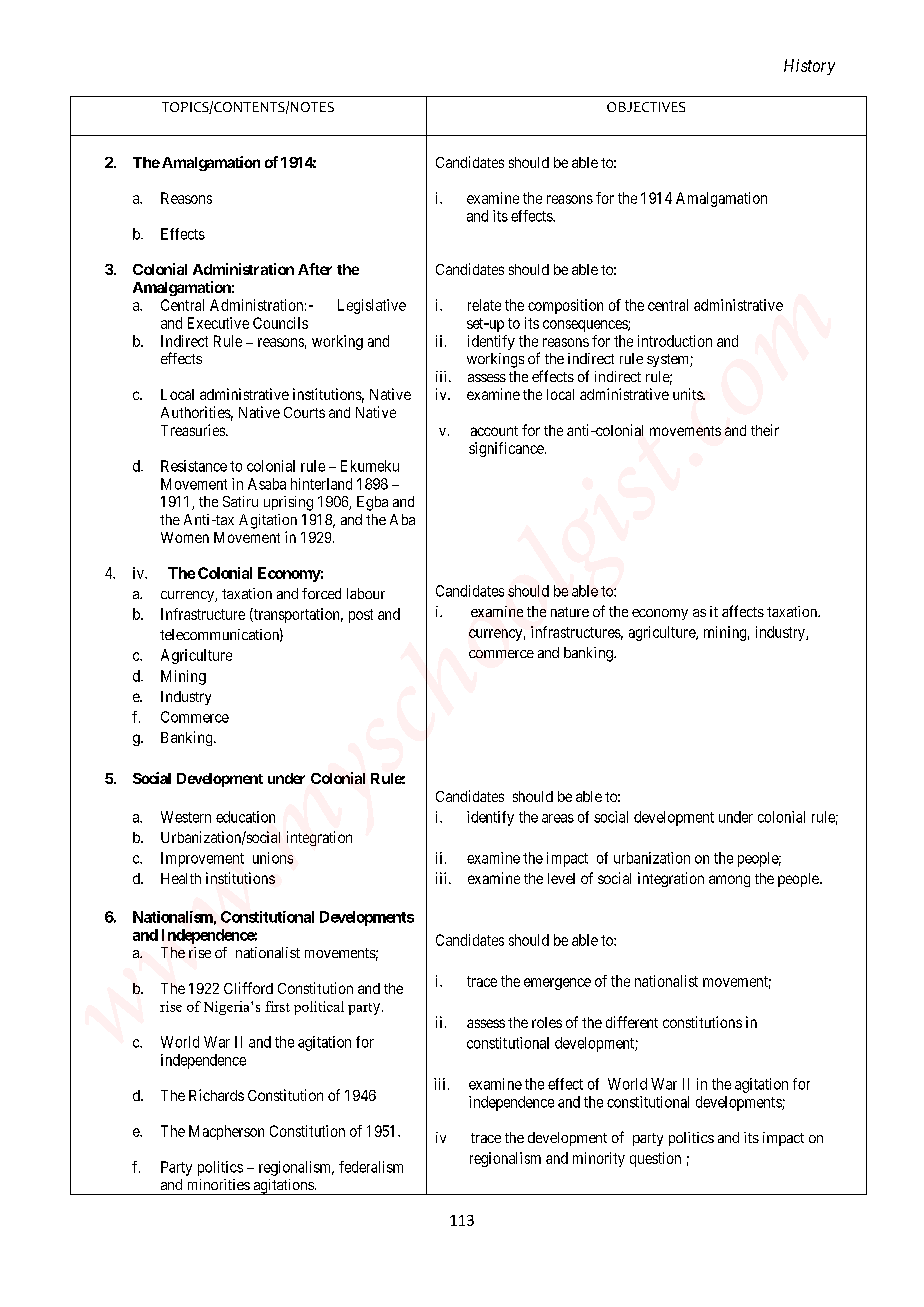  Describe the element at coordinates (809, 67) in the screenshot. I see `History` at that location.
